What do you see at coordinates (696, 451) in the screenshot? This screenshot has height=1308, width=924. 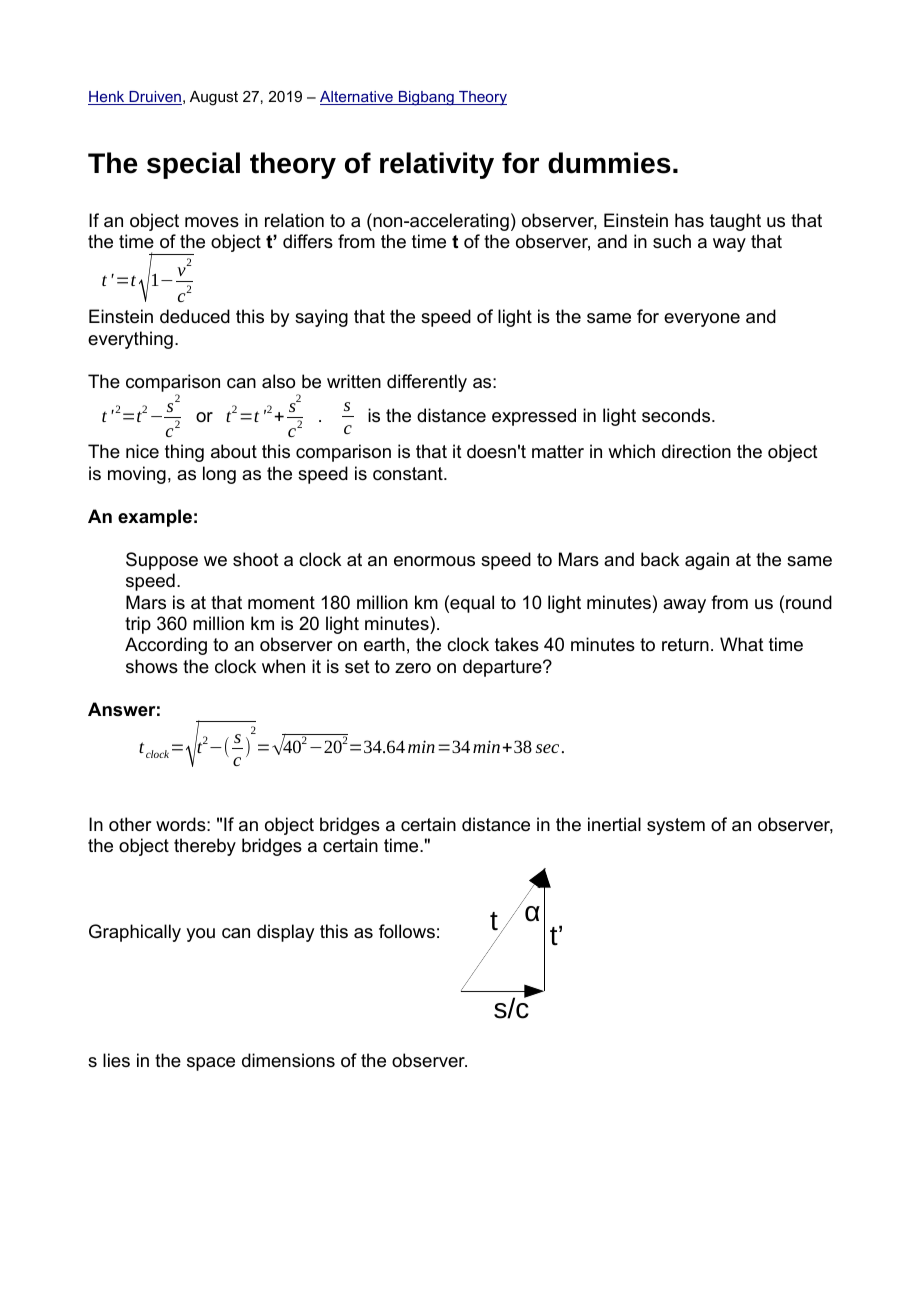 I see `direction` at bounding box center [696, 451].
